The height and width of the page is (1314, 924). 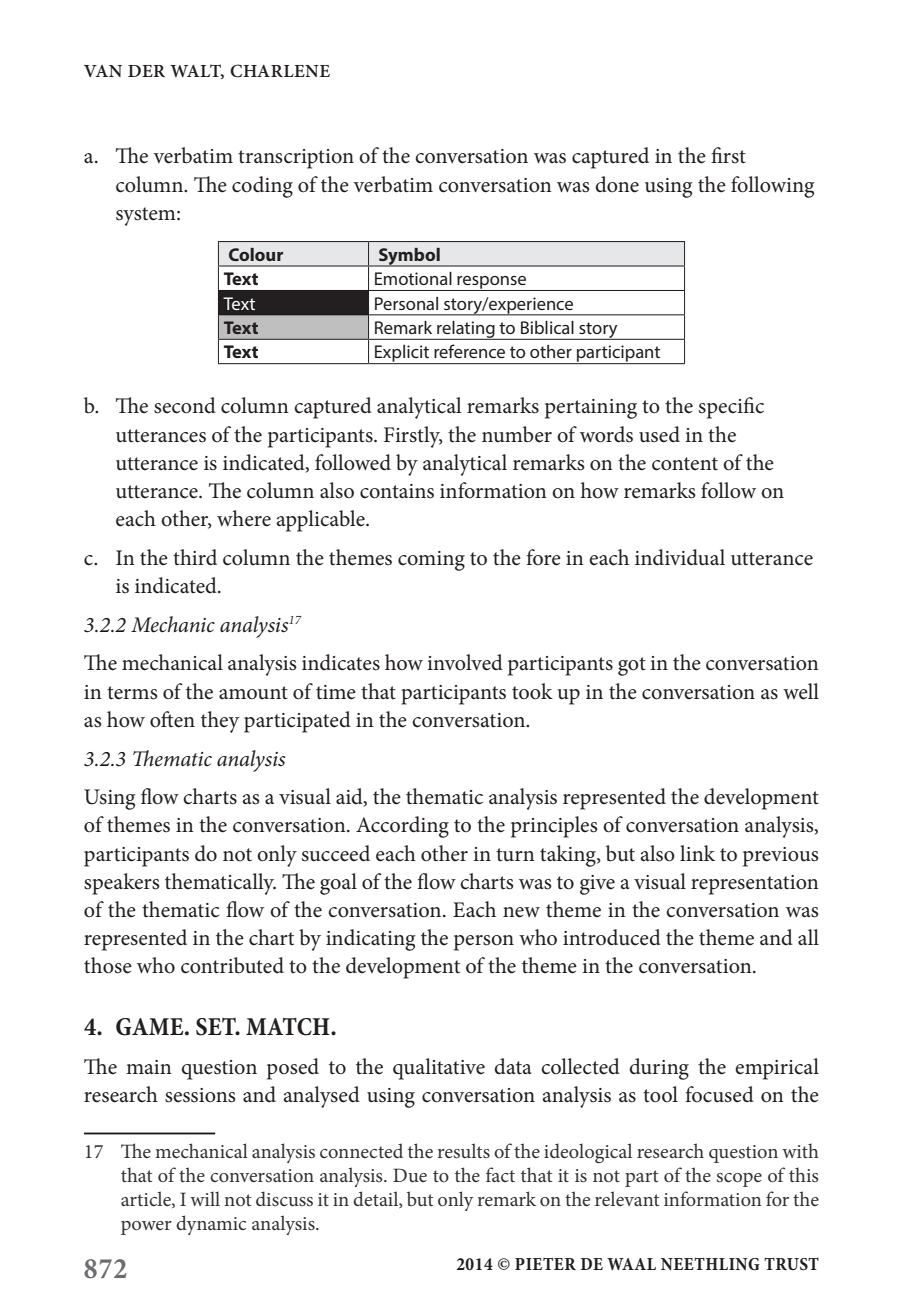 What do you see at coordinates (739, 1180) in the page?
I see `scope` at bounding box center [739, 1180].
